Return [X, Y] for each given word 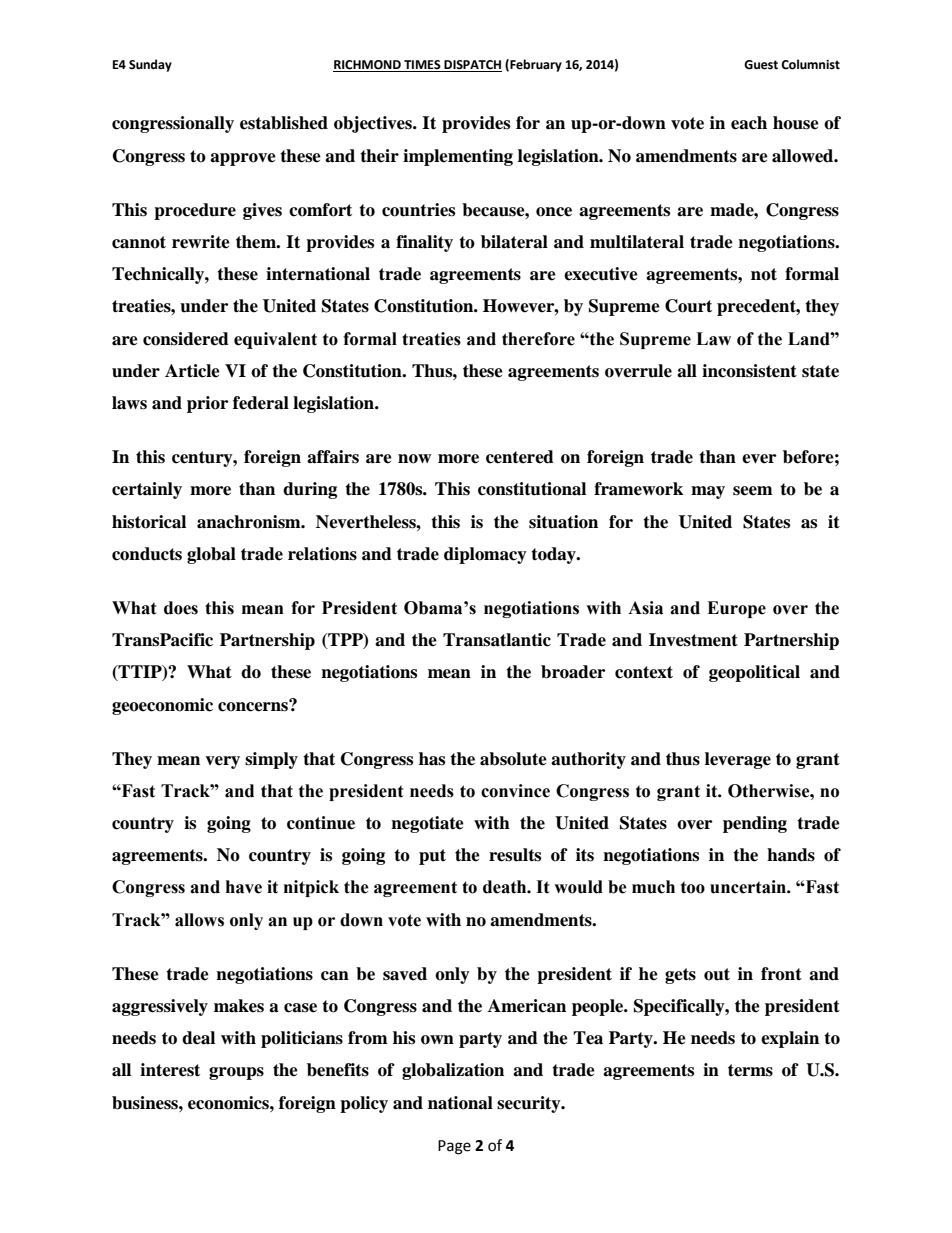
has [432, 759]
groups [236, 1073]
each [749, 123]
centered [520, 457]
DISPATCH [472, 66]
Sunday [150, 65]
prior [207, 404]
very [222, 762]
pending [755, 824]
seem [753, 491]
